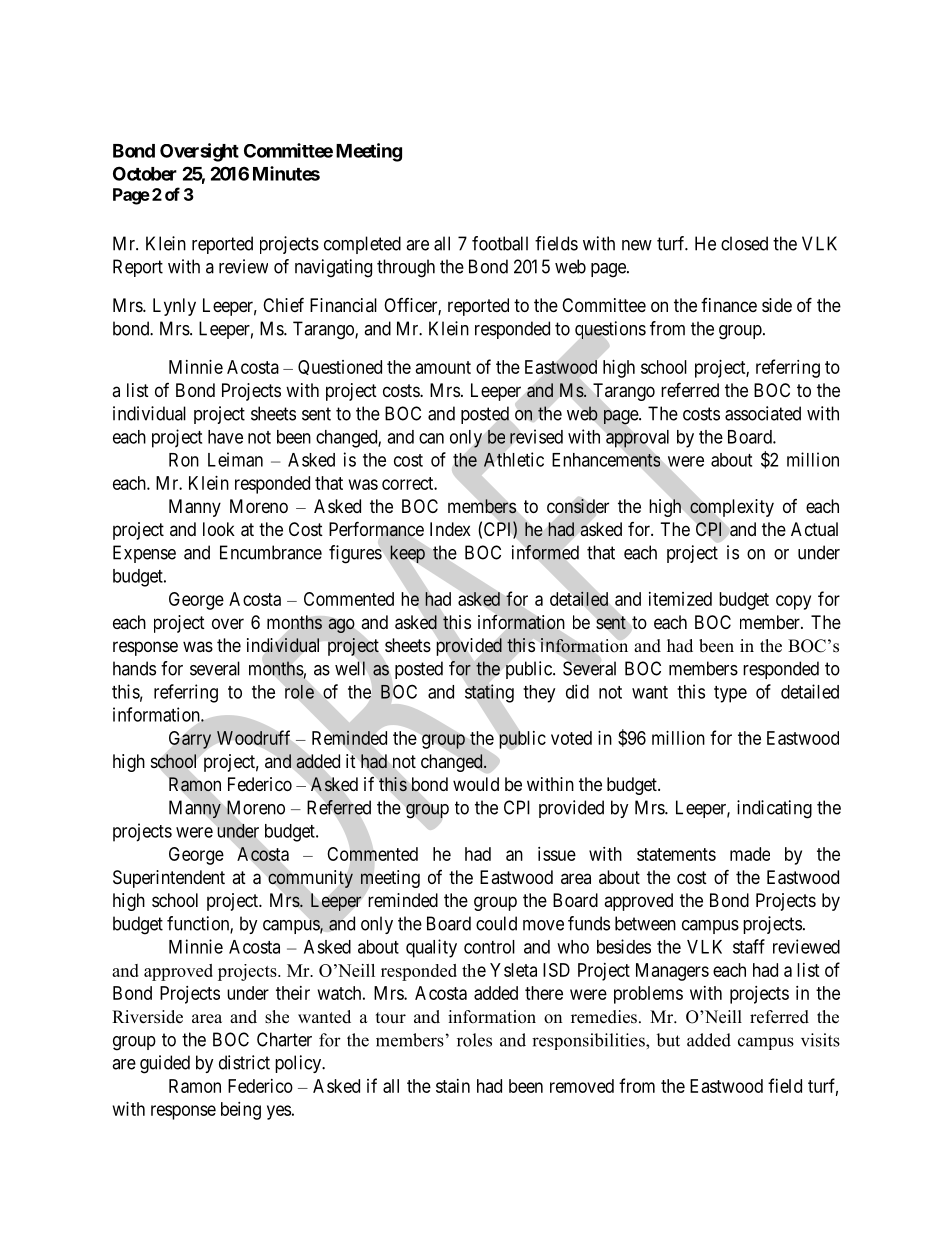 This screenshot has width=952, height=1233. I want to click on football, so click(500, 243).
